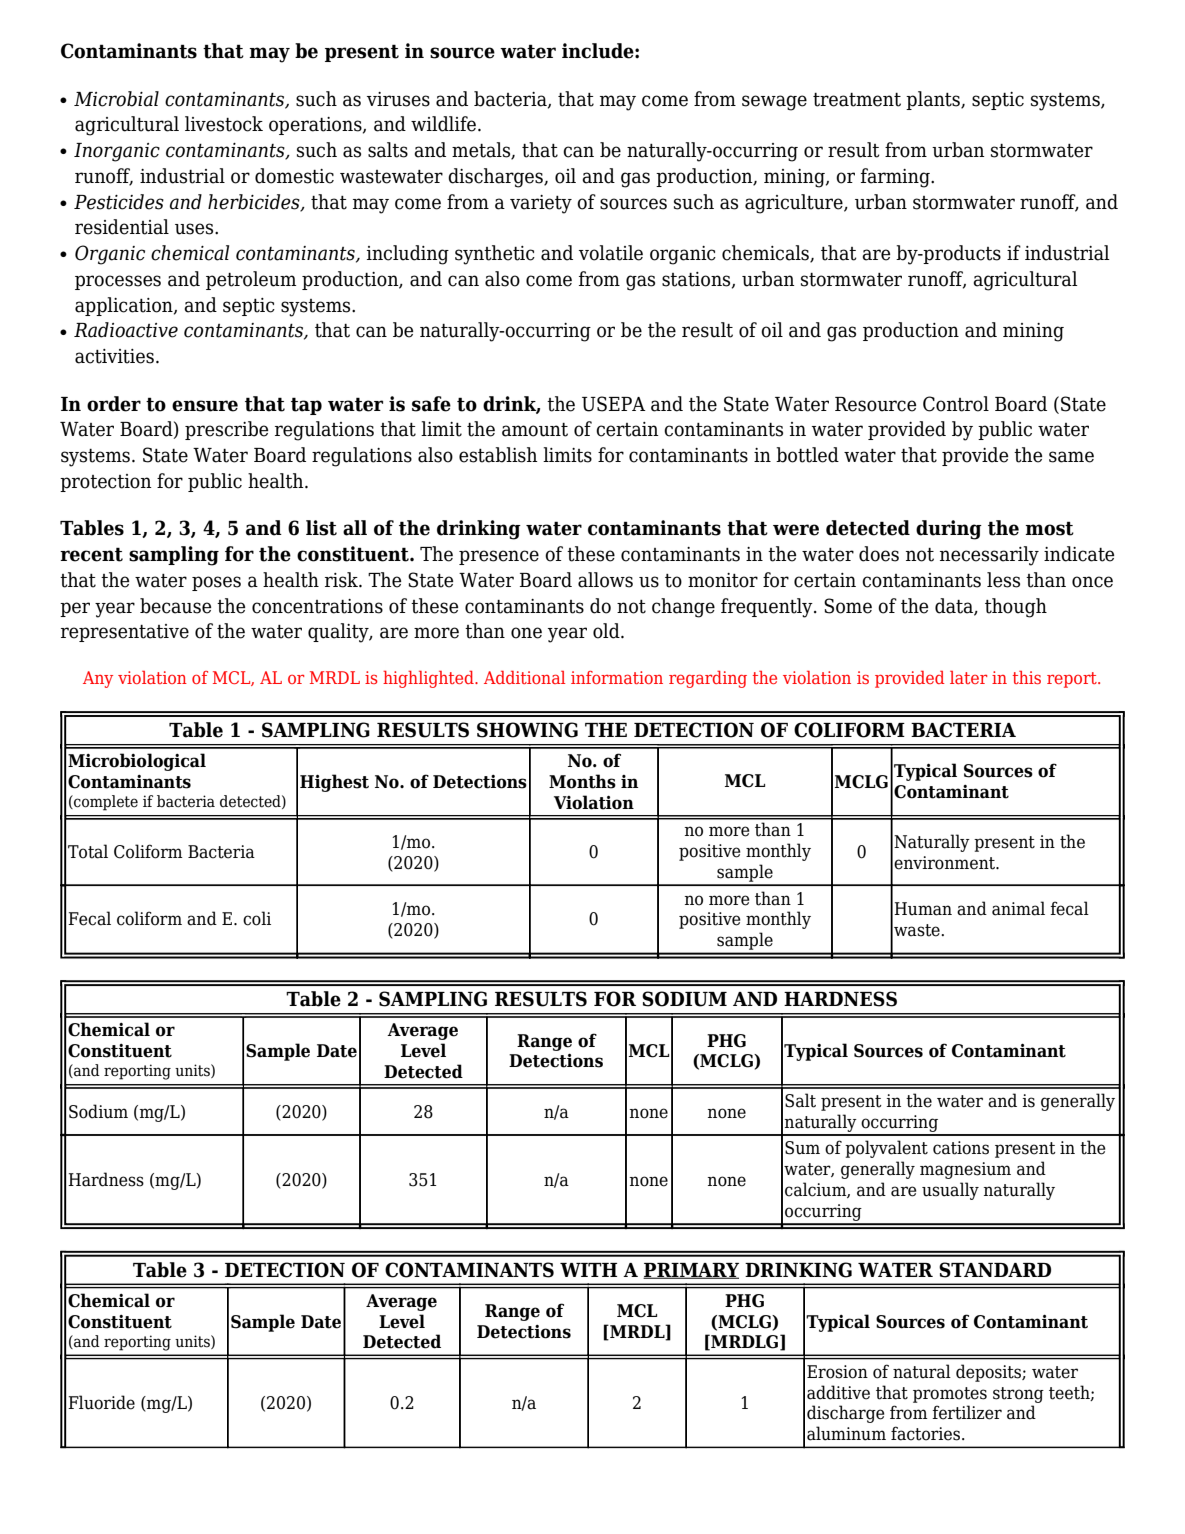  I want to click on prescribe, so click(226, 430).
